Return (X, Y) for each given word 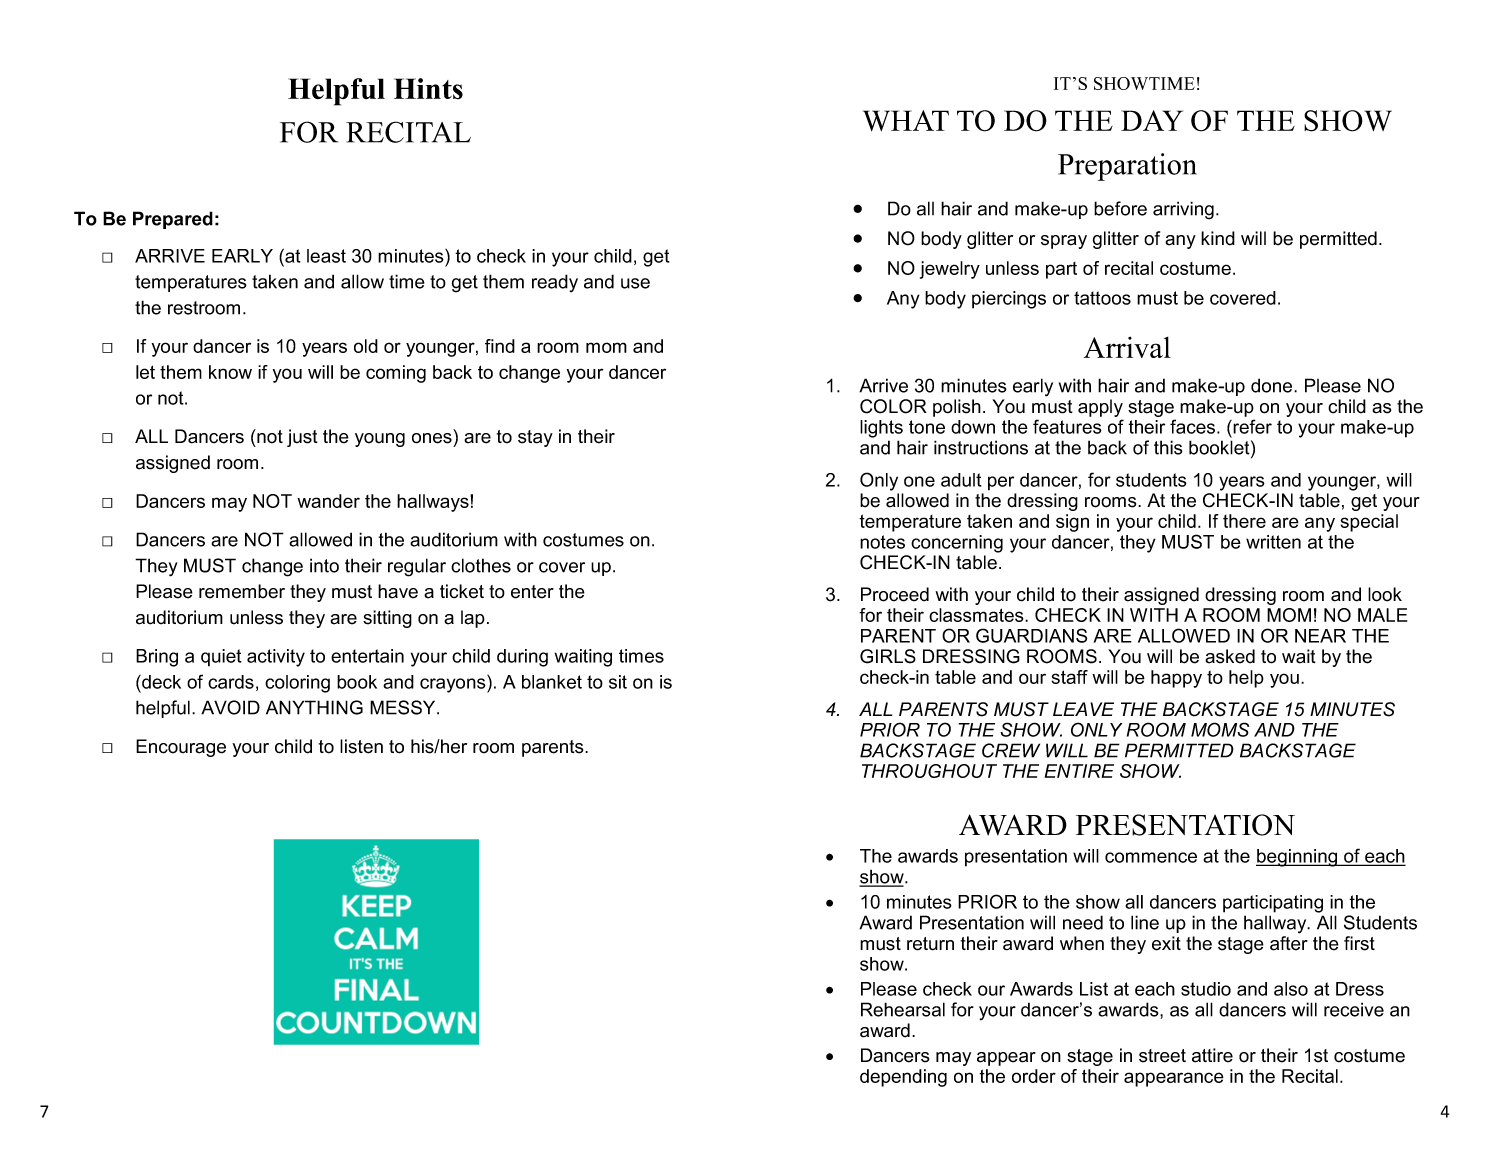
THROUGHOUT (929, 771)
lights (881, 429)
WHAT (906, 120)
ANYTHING (314, 707)
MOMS (1220, 729)
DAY (1152, 120)
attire (1212, 1055)
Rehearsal (903, 1009)
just (302, 438)
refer (1251, 426)
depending (903, 1078)
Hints (428, 88)
